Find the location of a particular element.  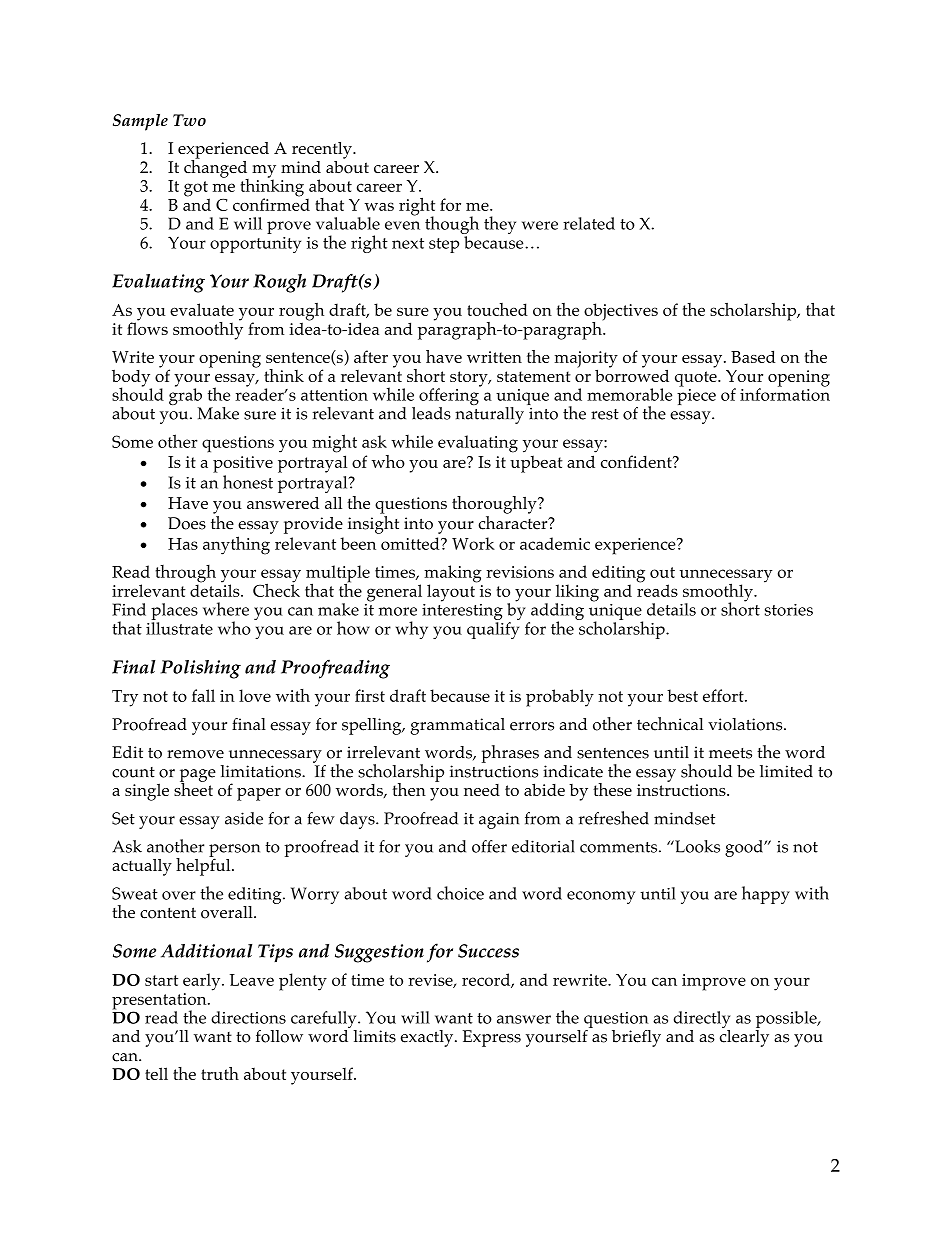

positive is located at coordinates (243, 464).
